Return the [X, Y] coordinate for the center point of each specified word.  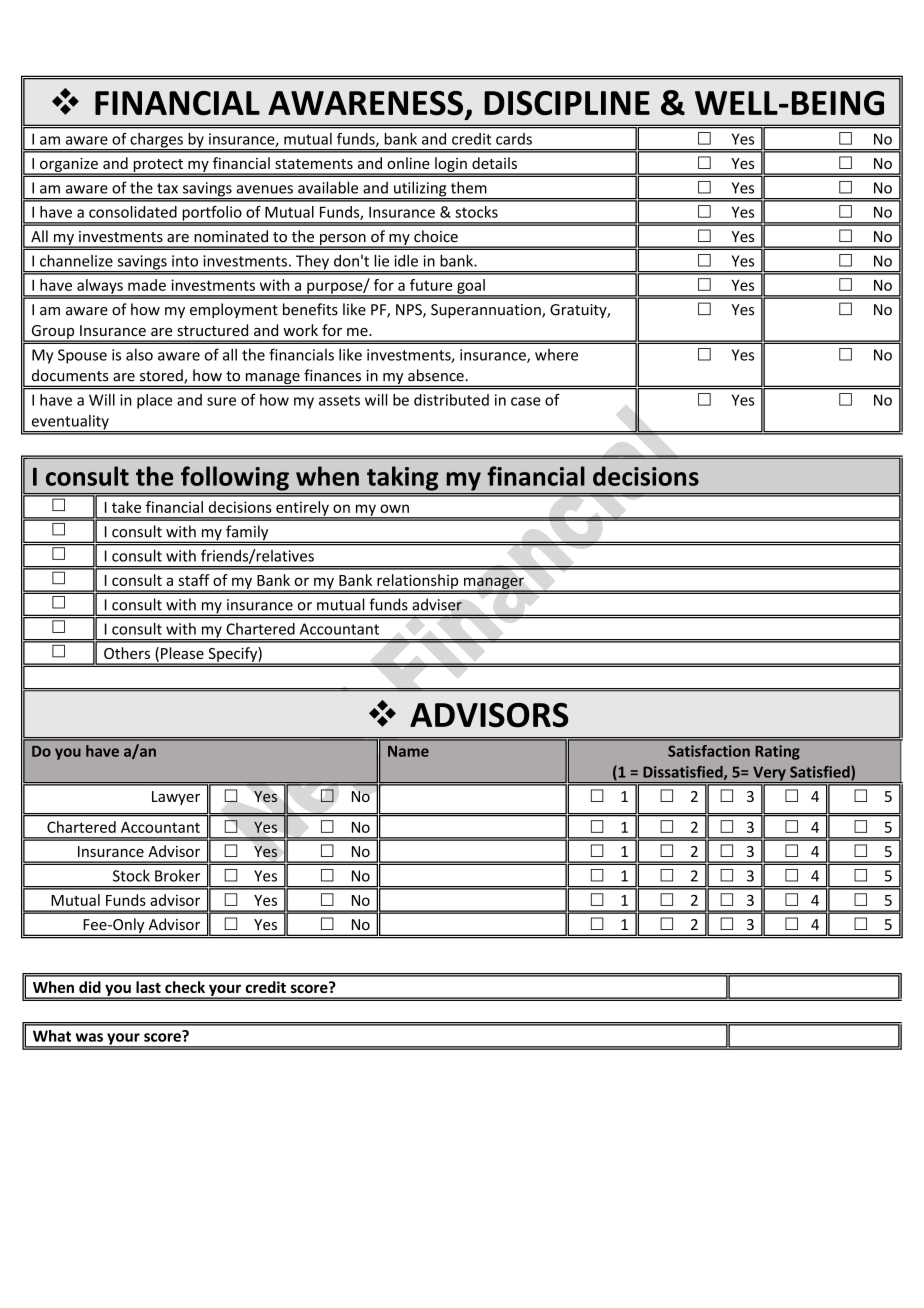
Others [127, 653]
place [154, 401]
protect [158, 166]
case [526, 401]
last [148, 987]
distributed [451, 400]
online [408, 163]
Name [408, 751]
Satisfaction [709, 751]
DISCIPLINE [567, 103]
